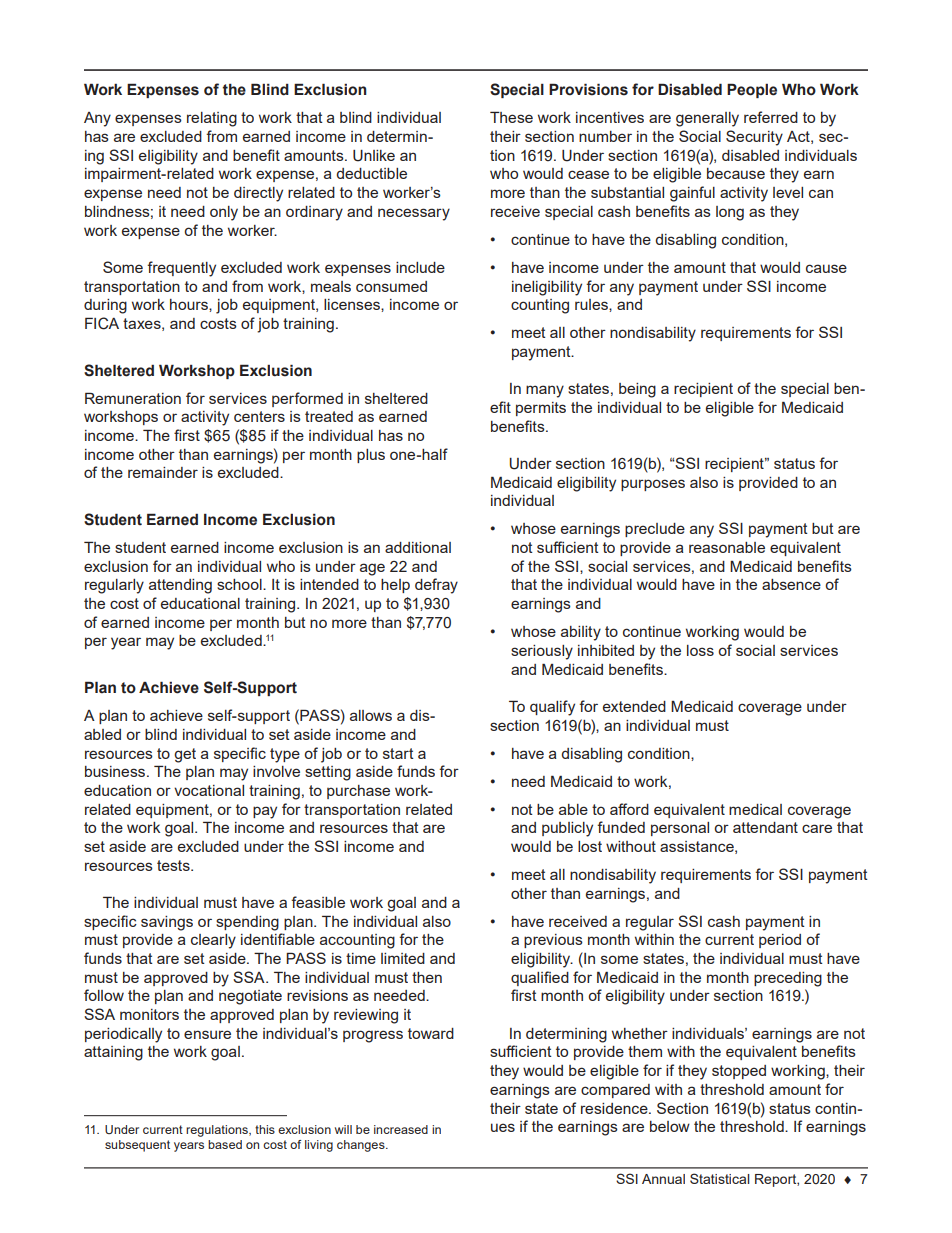 This screenshot has width=952, height=1233. I want to click on defray, so click(436, 586).
